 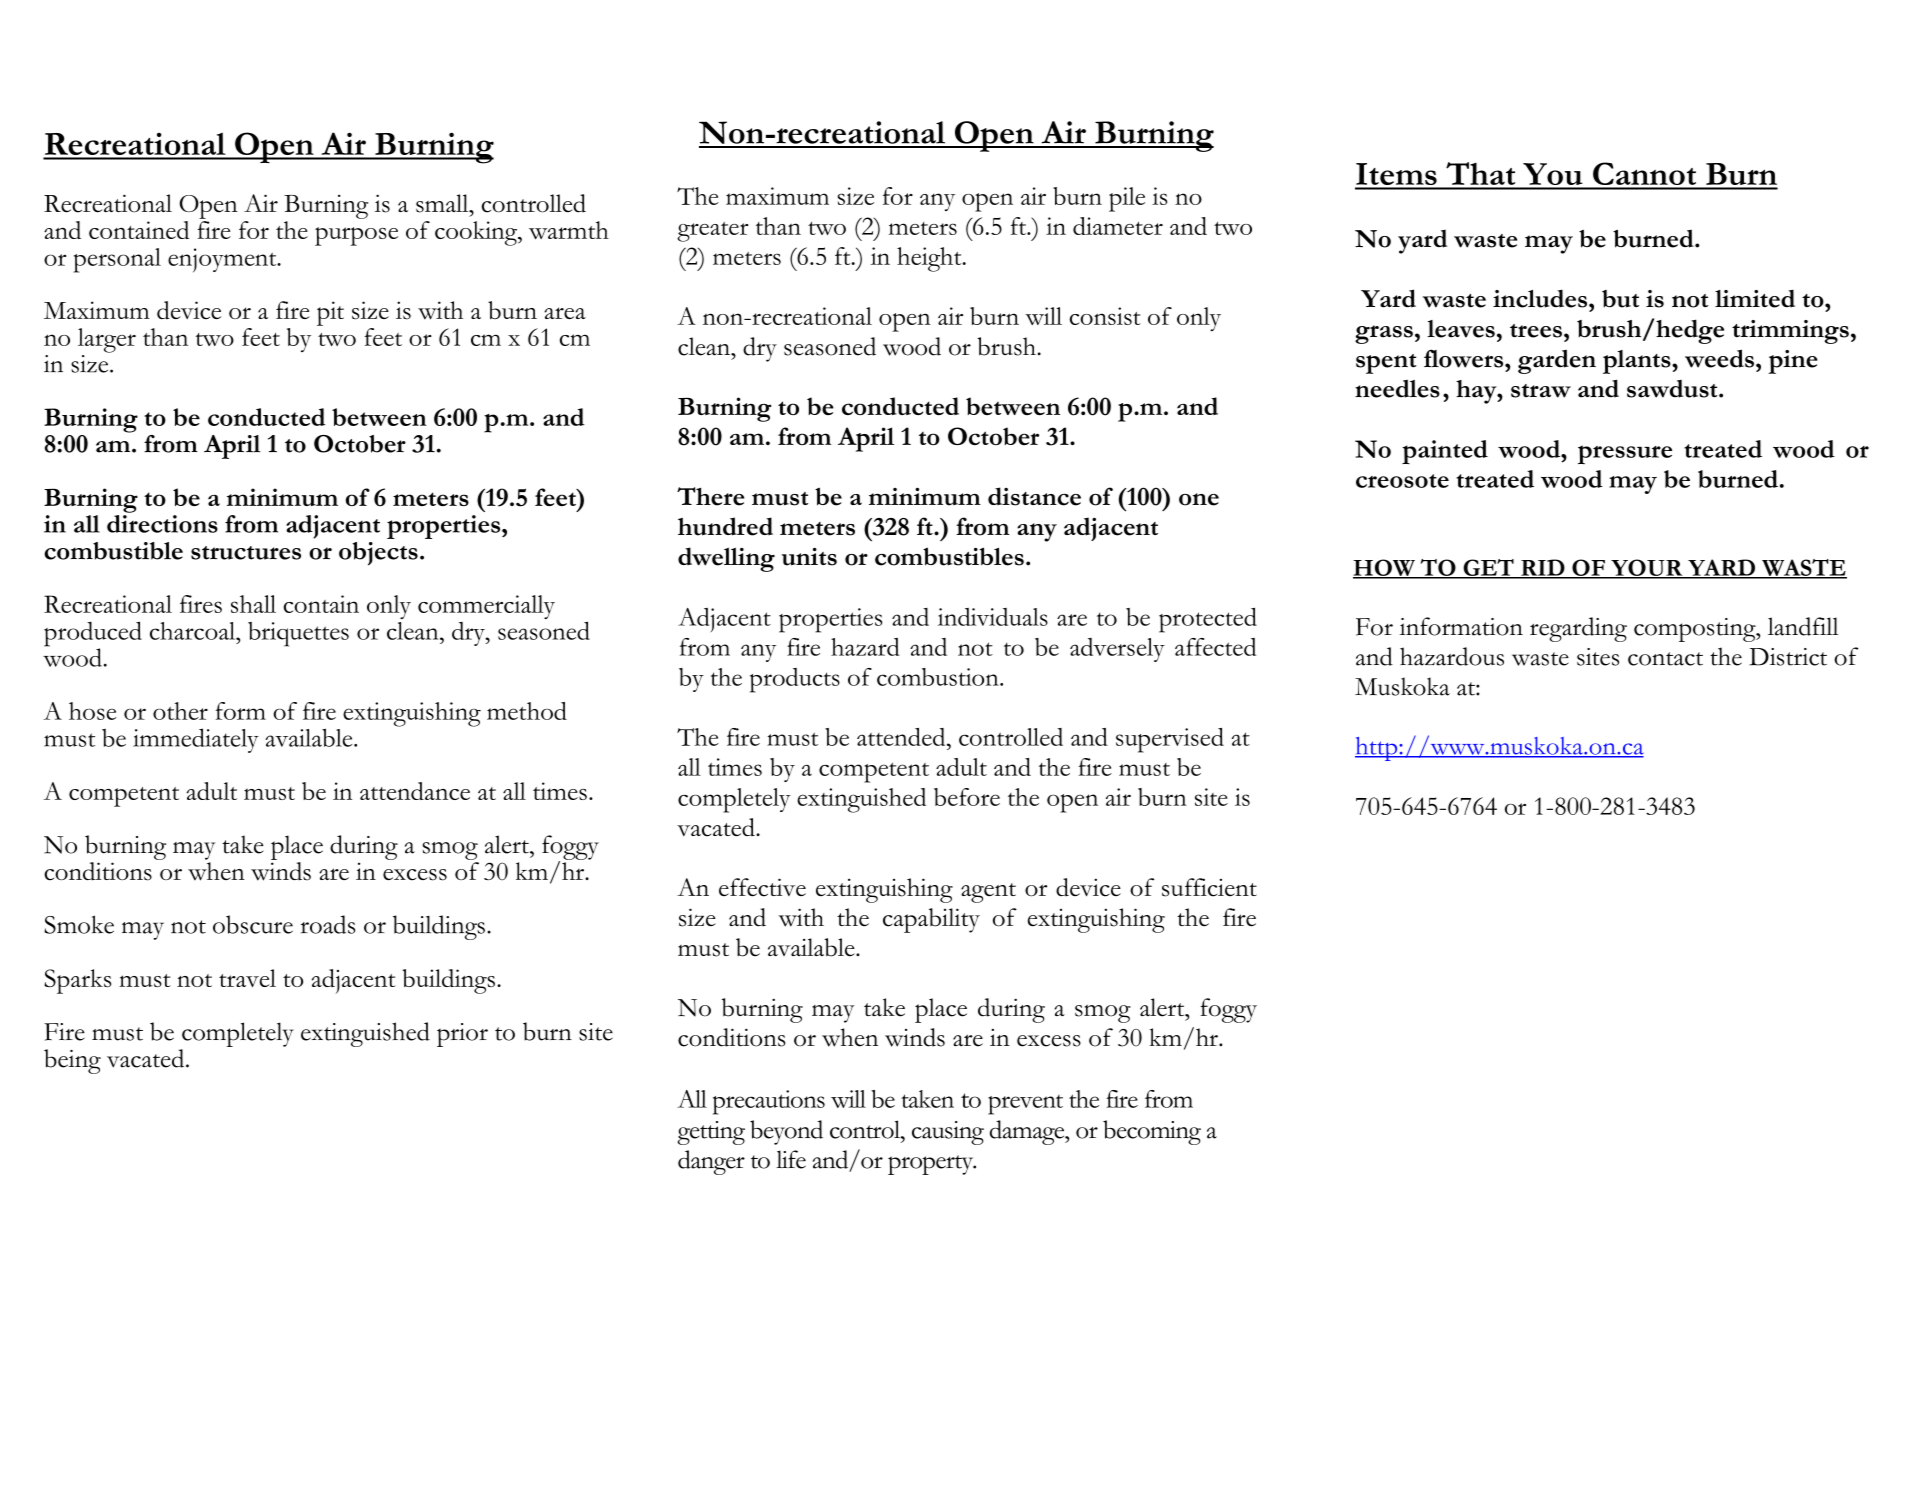 What do you see at coordinates (180, 711) in the screenshot?
I see `other` at bounding box center [180, 711].
